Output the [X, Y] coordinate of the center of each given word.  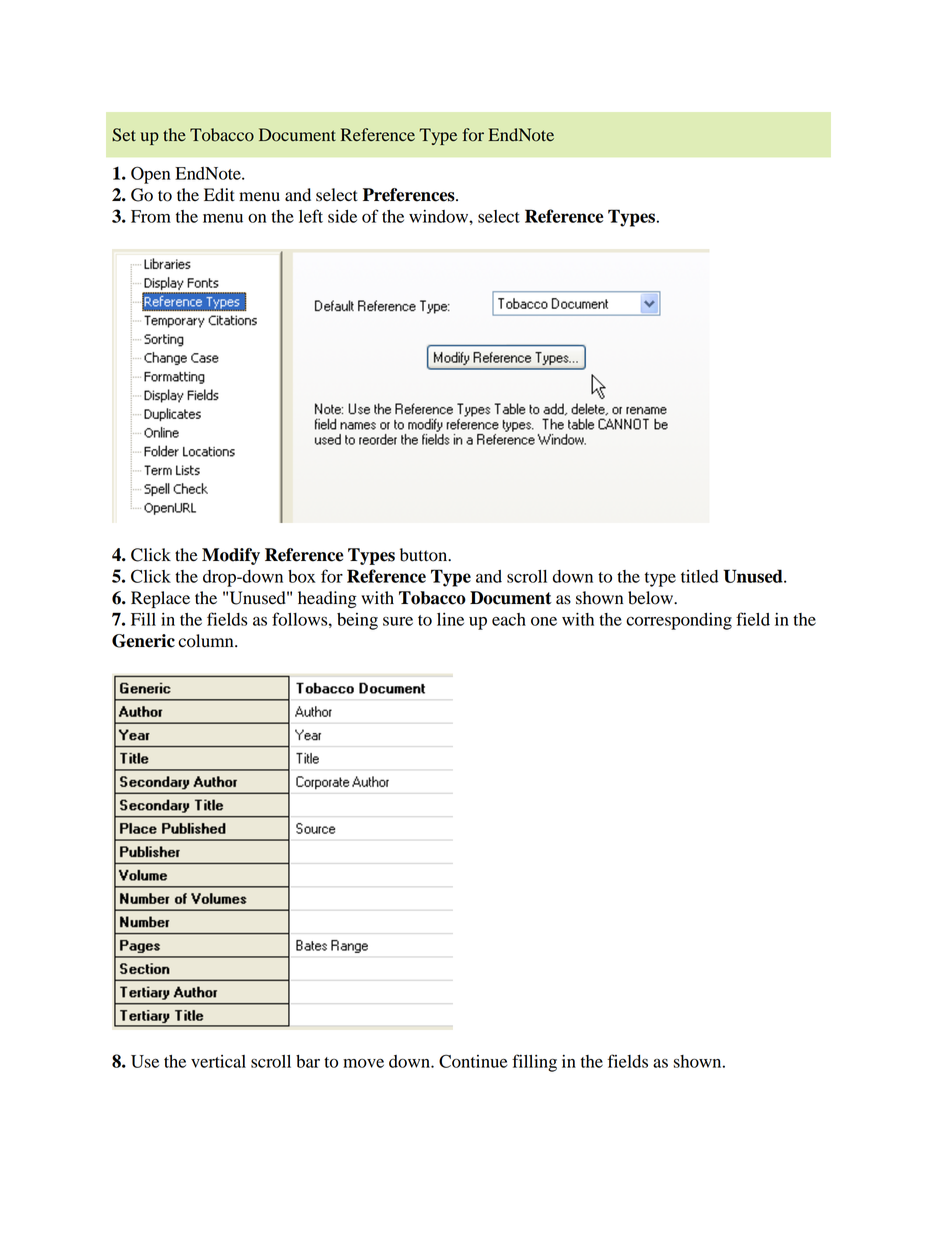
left [311, 216]
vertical [218, 1061]
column [207, 641]
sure [398, 621]
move [363, 1063]
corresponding [679, 621]
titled [699, 576]
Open [150, 175]
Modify [231, 556]
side [342, 216]
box [302, 576]
